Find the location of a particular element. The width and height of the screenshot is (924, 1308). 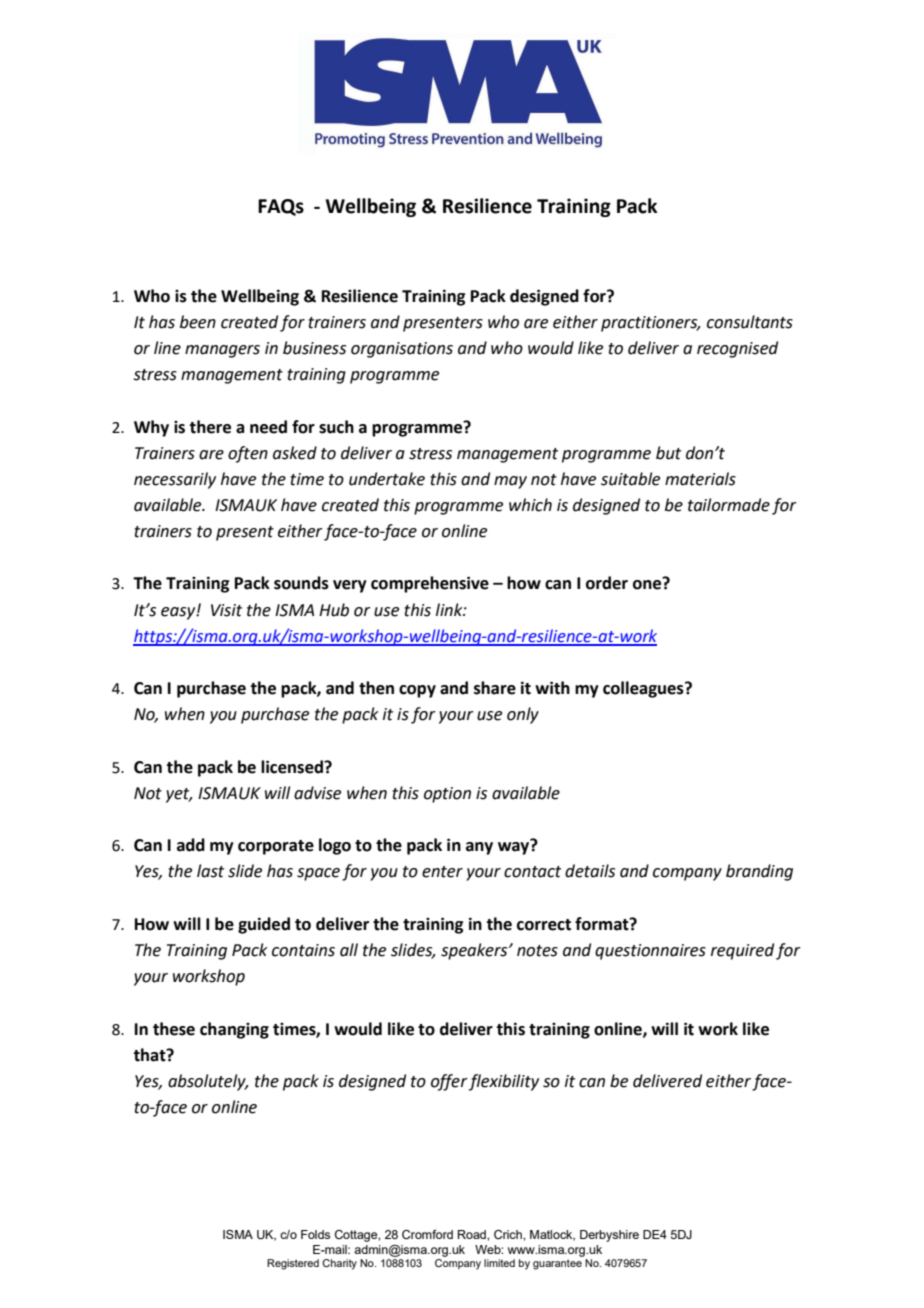

Registered is located at coordinates (293, 1264).
